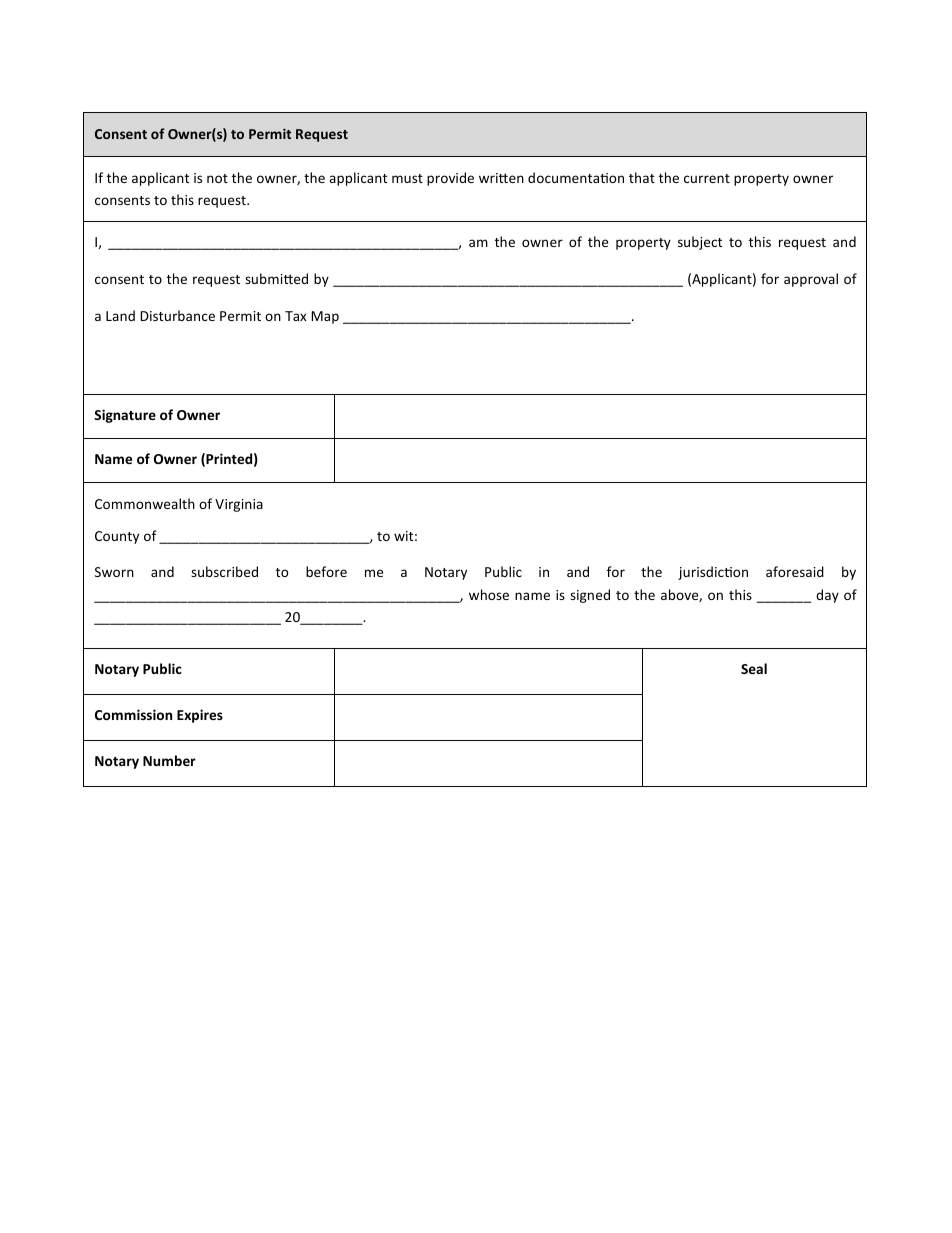  Describe the element at coordinates (450, 179) in the screenshot. I see `provide` at that location.
